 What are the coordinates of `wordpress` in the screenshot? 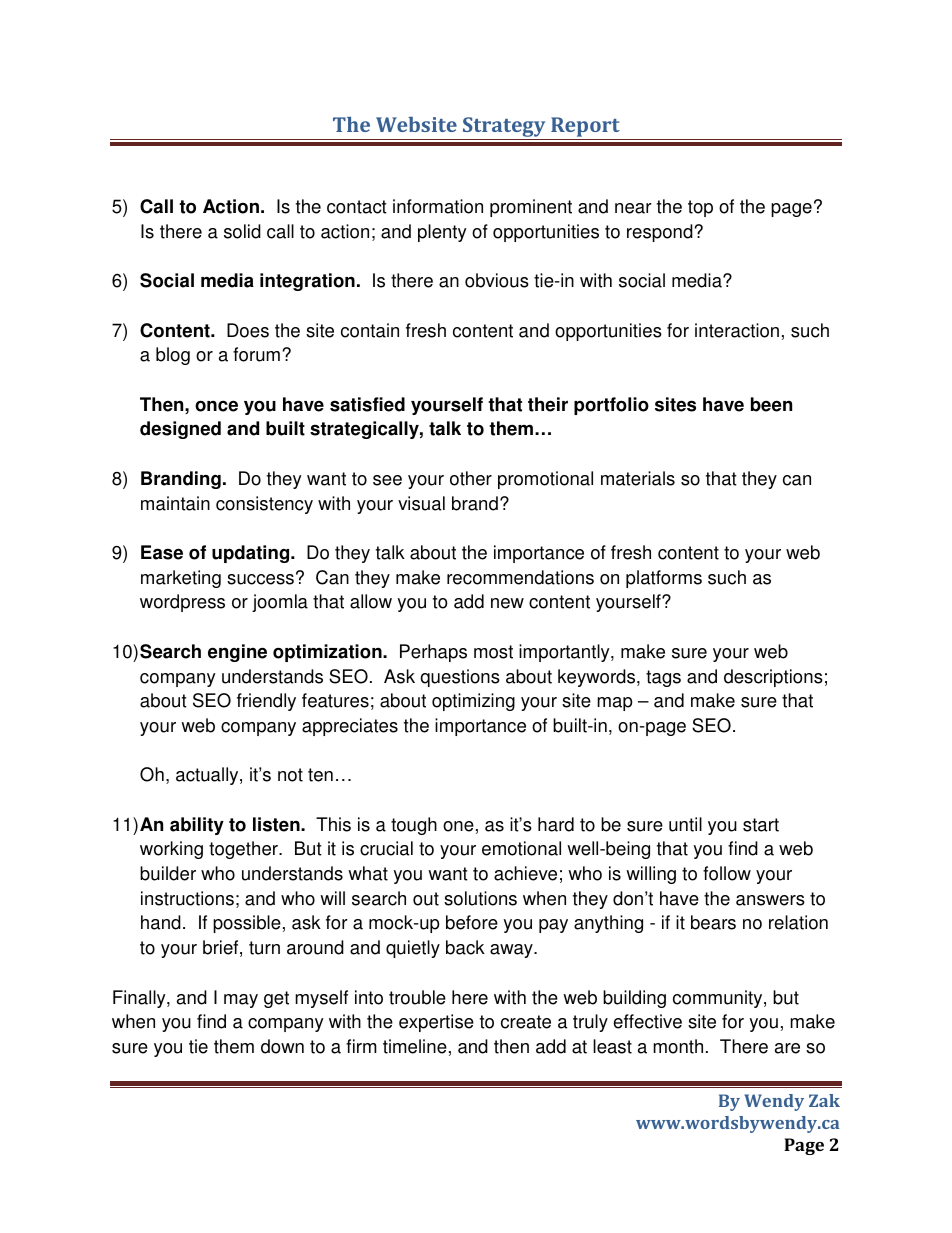 It's located at (182, 603).
